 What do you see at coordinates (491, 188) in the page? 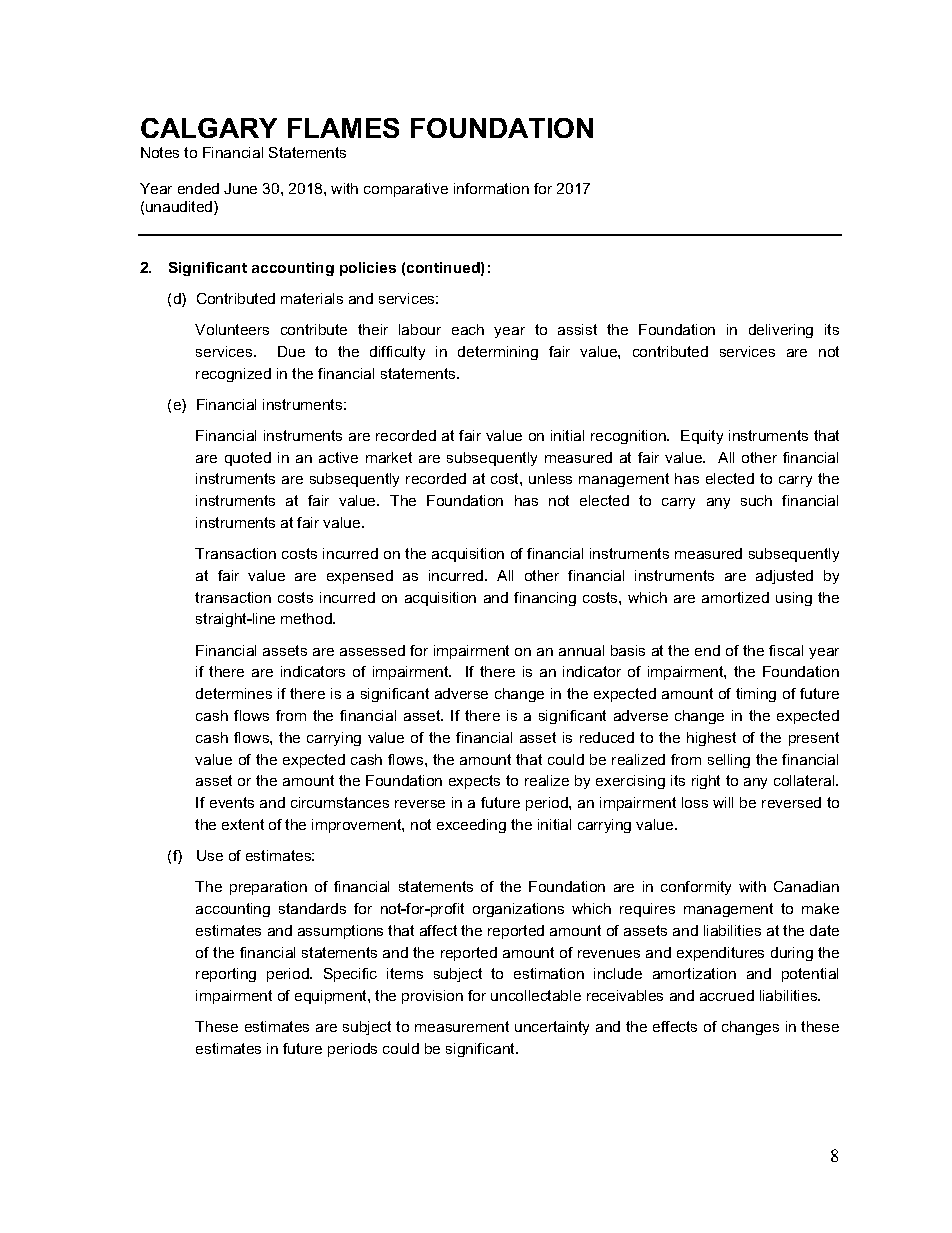
I see `information` at bounding box center [491, 188].
